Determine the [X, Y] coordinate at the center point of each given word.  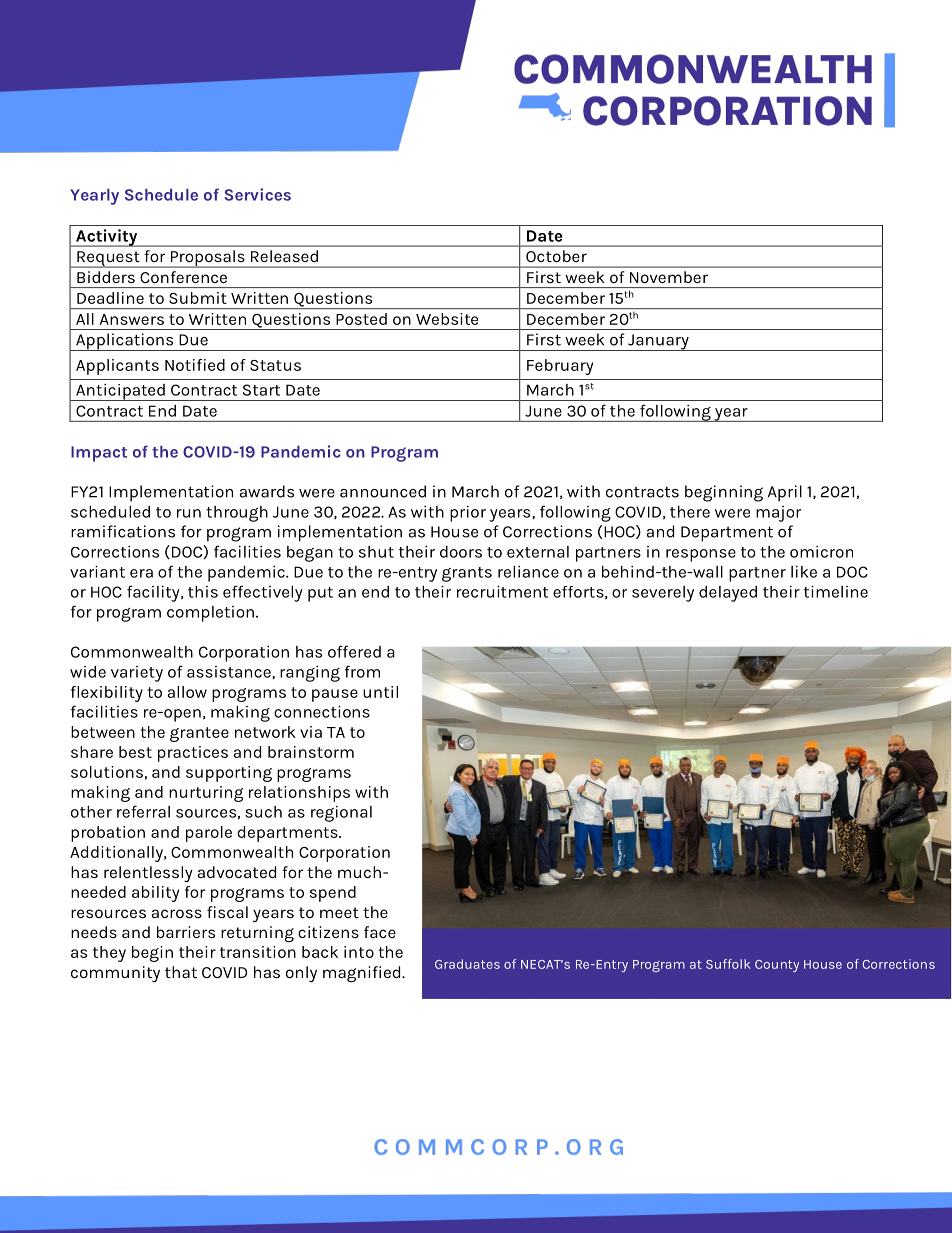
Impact [99, 454]
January [658, 342]
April [785, 493]
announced [383, 491]
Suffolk [728, 964]
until [380, 692]
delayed [728, 594]
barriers [186, 932]
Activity [107, 238]
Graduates [467, 964]
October [556, 256]
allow [187, 692]
